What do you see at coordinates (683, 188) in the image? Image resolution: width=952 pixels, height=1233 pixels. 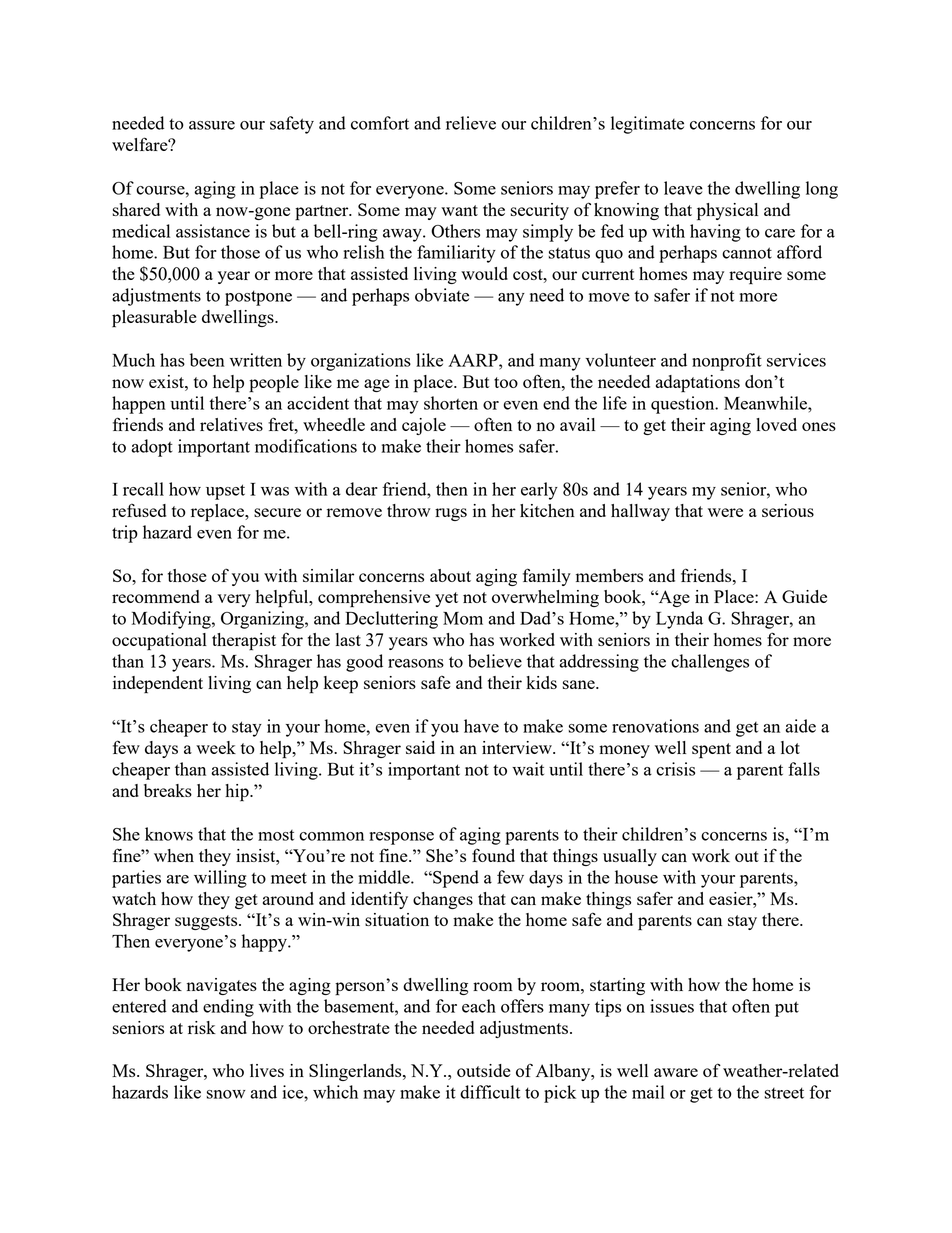 I see `leave` at bounding box center [683, 188].
